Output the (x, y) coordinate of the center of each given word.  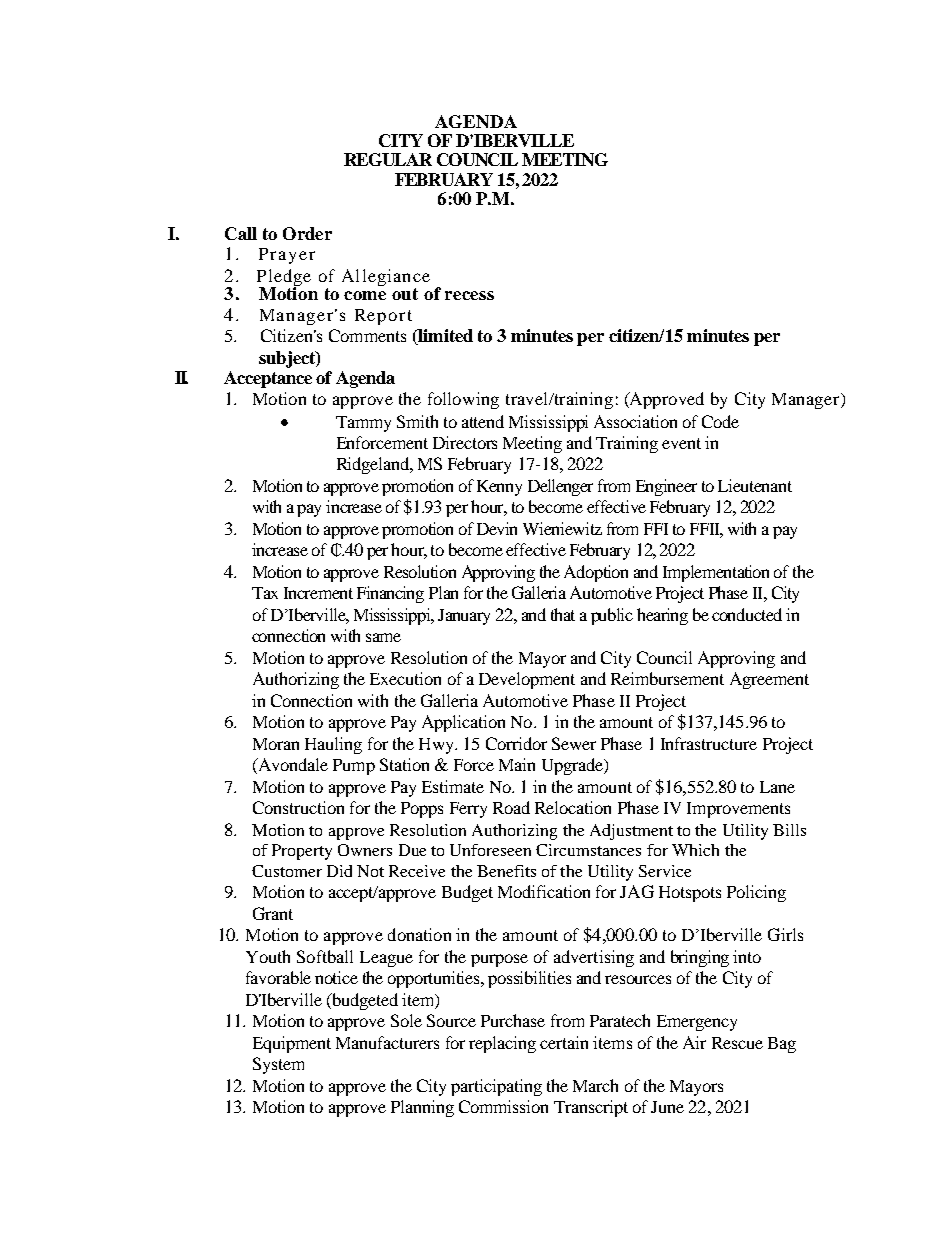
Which (695, 850)
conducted (747, 614)
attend (483, 421)
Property (302, 852)
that (563, 614)
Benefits (506, 871)
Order (307, 233)
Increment (318, 593)
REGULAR (388, 159)
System (278, 1065)
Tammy (363, 424)
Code (720, 421)
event (681, 443)
